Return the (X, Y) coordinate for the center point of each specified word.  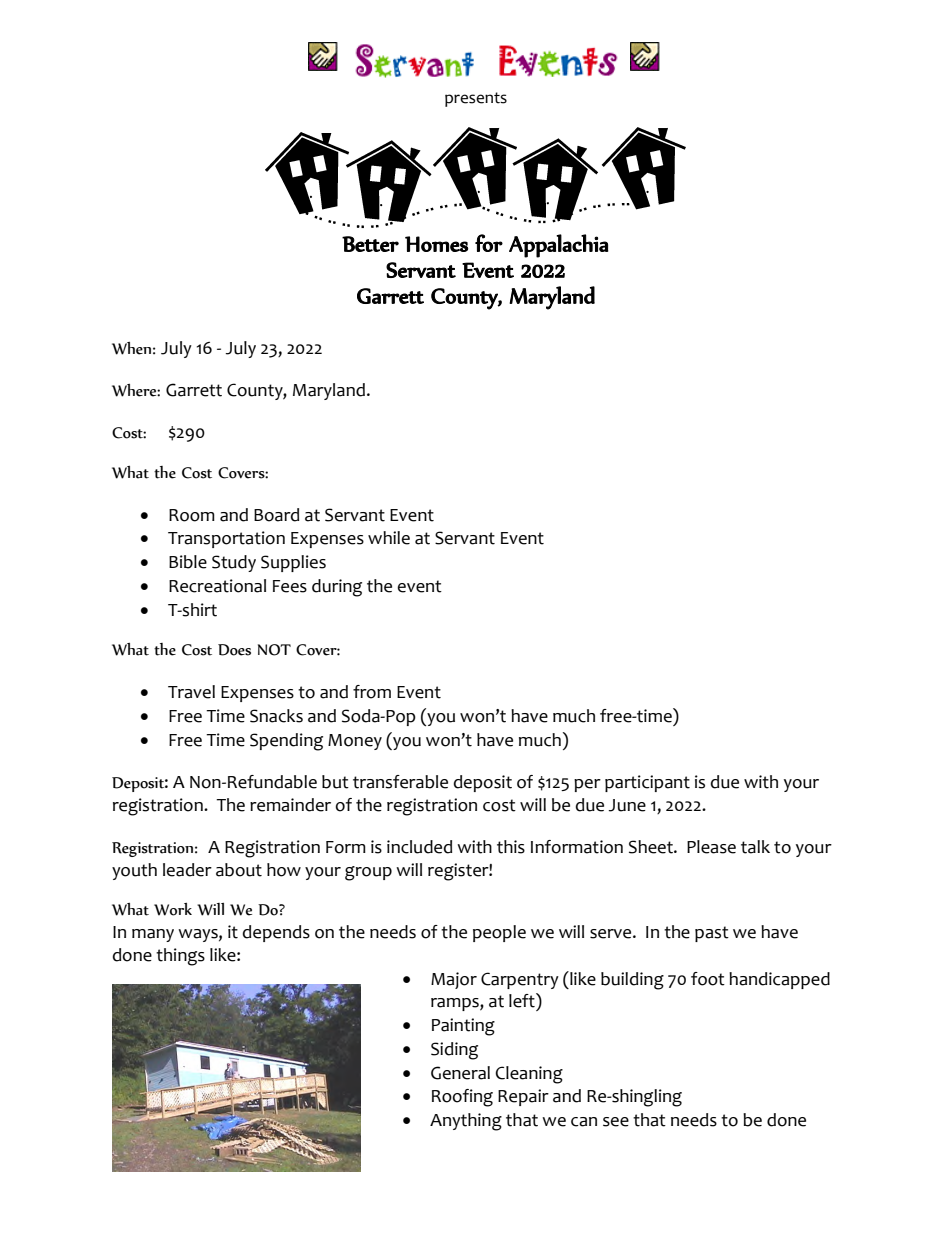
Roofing (462, 1098)
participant (647, 783)
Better (370, 244)
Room (192, 515)
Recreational (217, 586)
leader (187, 870)
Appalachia (559, 246)
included (419, 847)
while (389, 538)
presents (476, 99)
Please (711, 847)
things (180, 957)
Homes (436, 244)
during (337, 588)
